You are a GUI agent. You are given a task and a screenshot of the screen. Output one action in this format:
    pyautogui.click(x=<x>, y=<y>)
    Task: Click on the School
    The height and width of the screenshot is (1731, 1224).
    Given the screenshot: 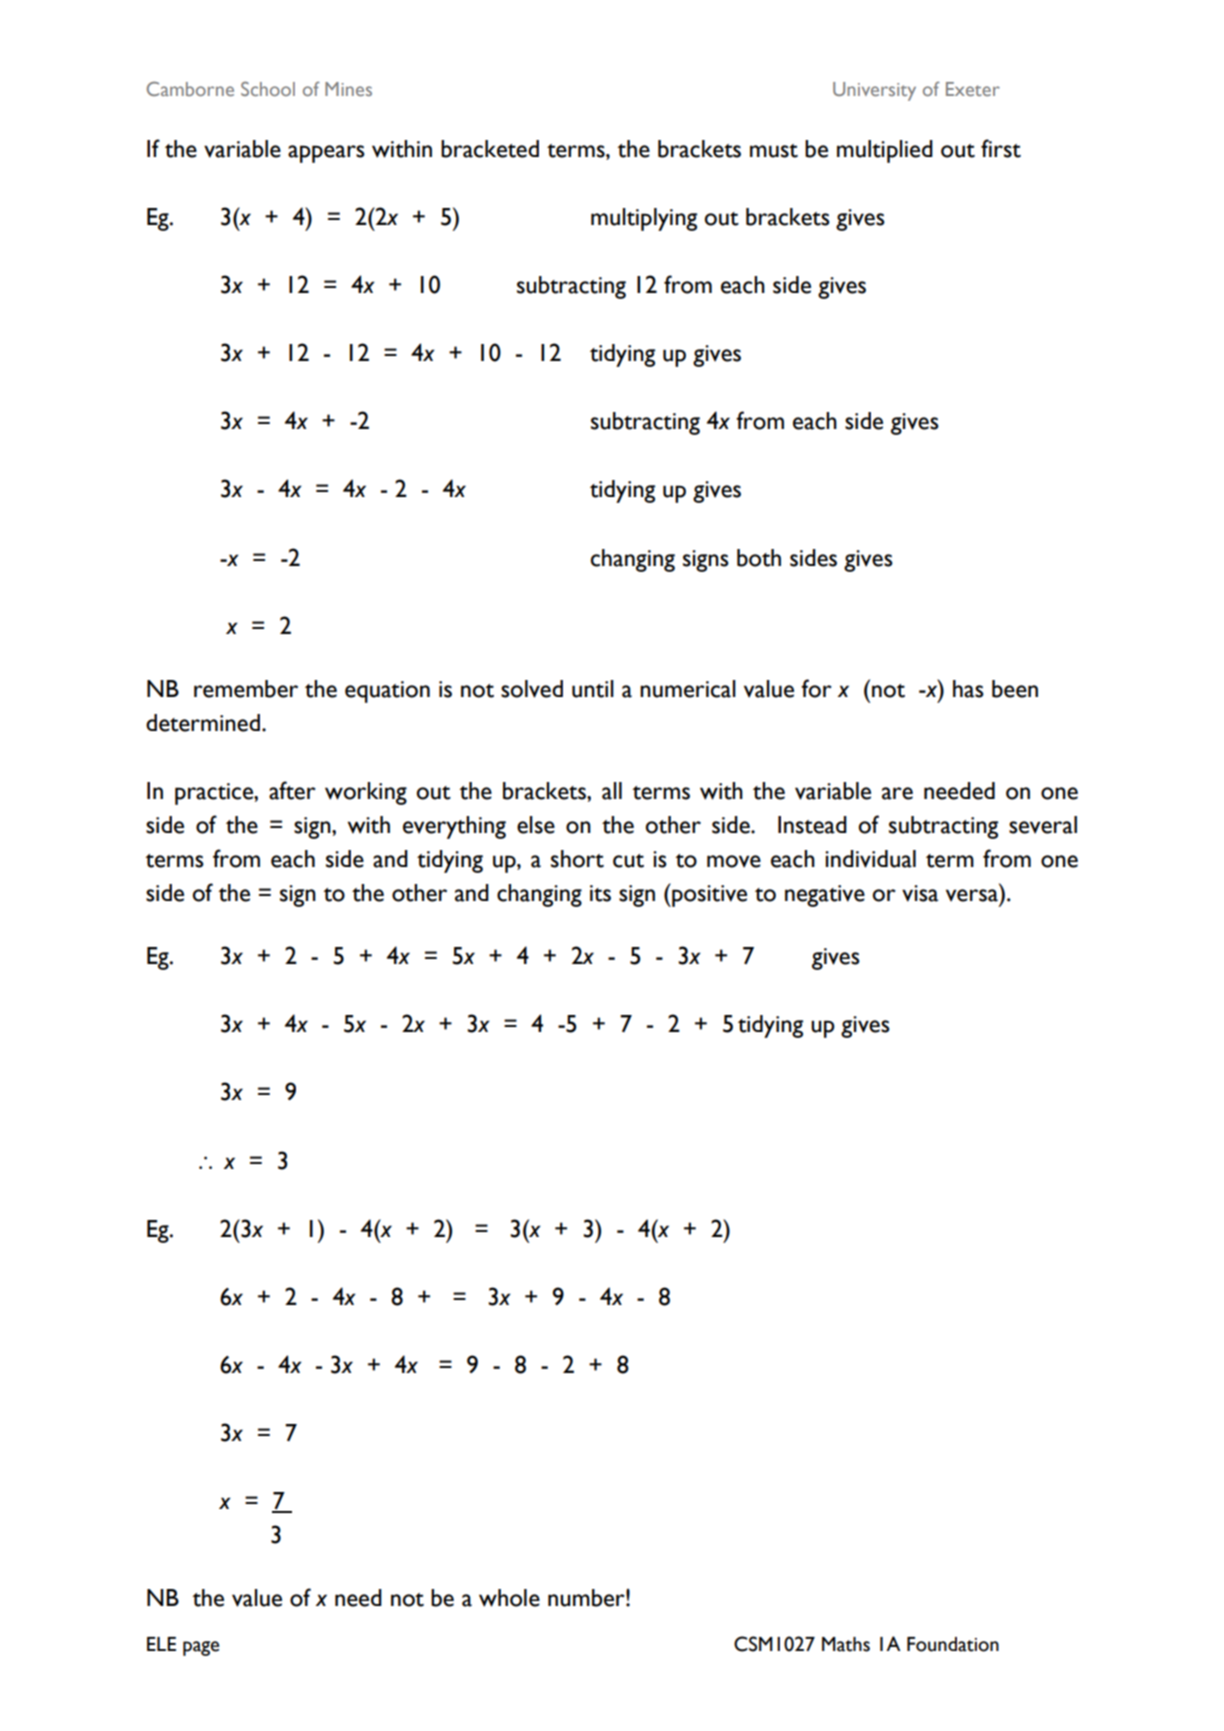 What is the action you would take?
    pyautogui.click(x=268, y=88)
